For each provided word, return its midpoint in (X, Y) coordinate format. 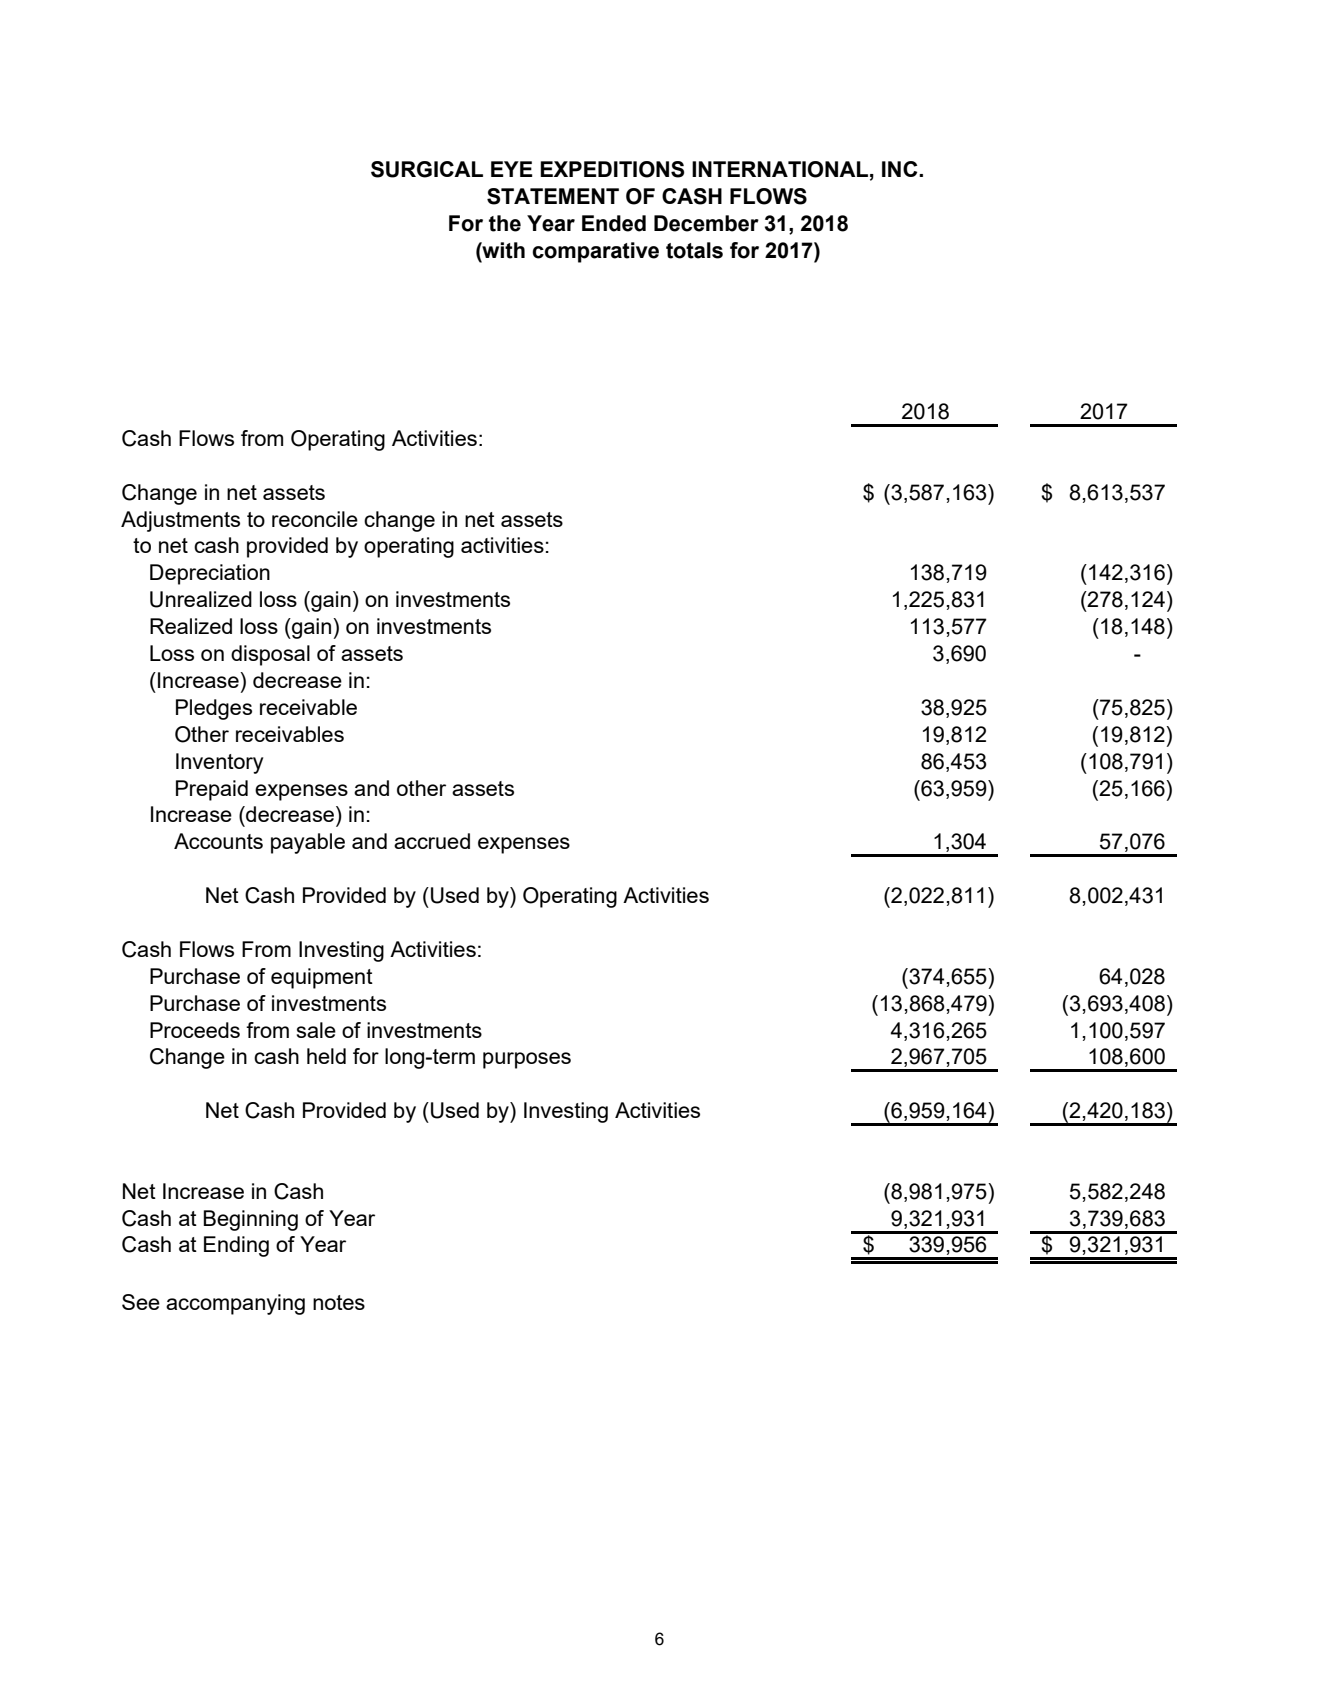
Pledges (214, 709)
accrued (432, 841)
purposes (527, 1060)
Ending (236, 1246)
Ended (614, 223)
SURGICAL (427, 169)
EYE (512, 169)
